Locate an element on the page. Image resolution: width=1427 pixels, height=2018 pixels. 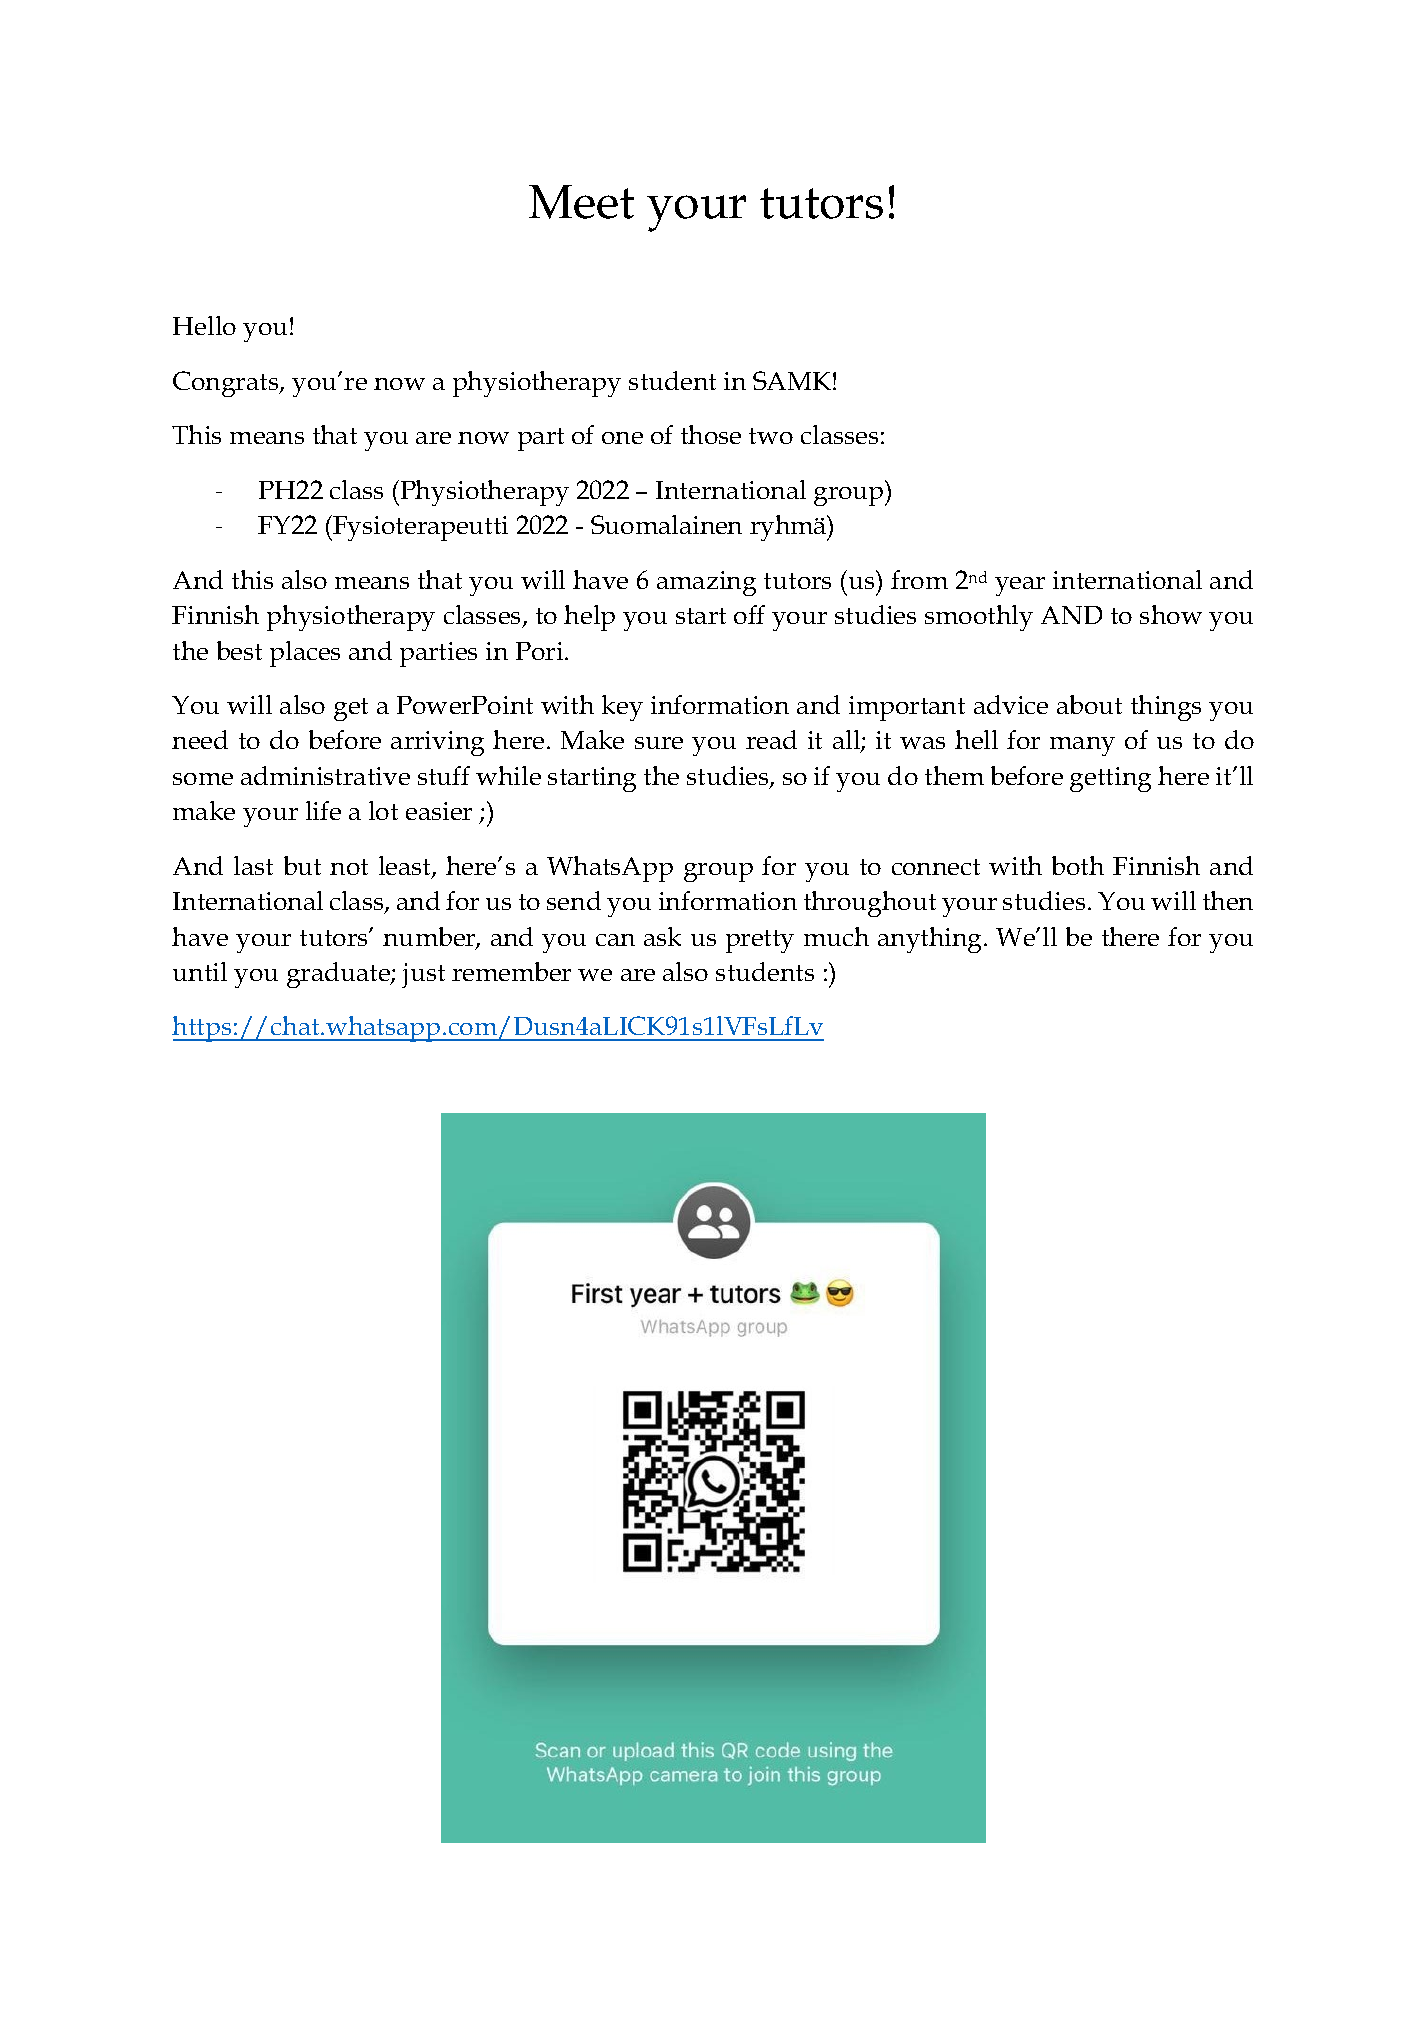
one is located at coordinates (622, 438).
